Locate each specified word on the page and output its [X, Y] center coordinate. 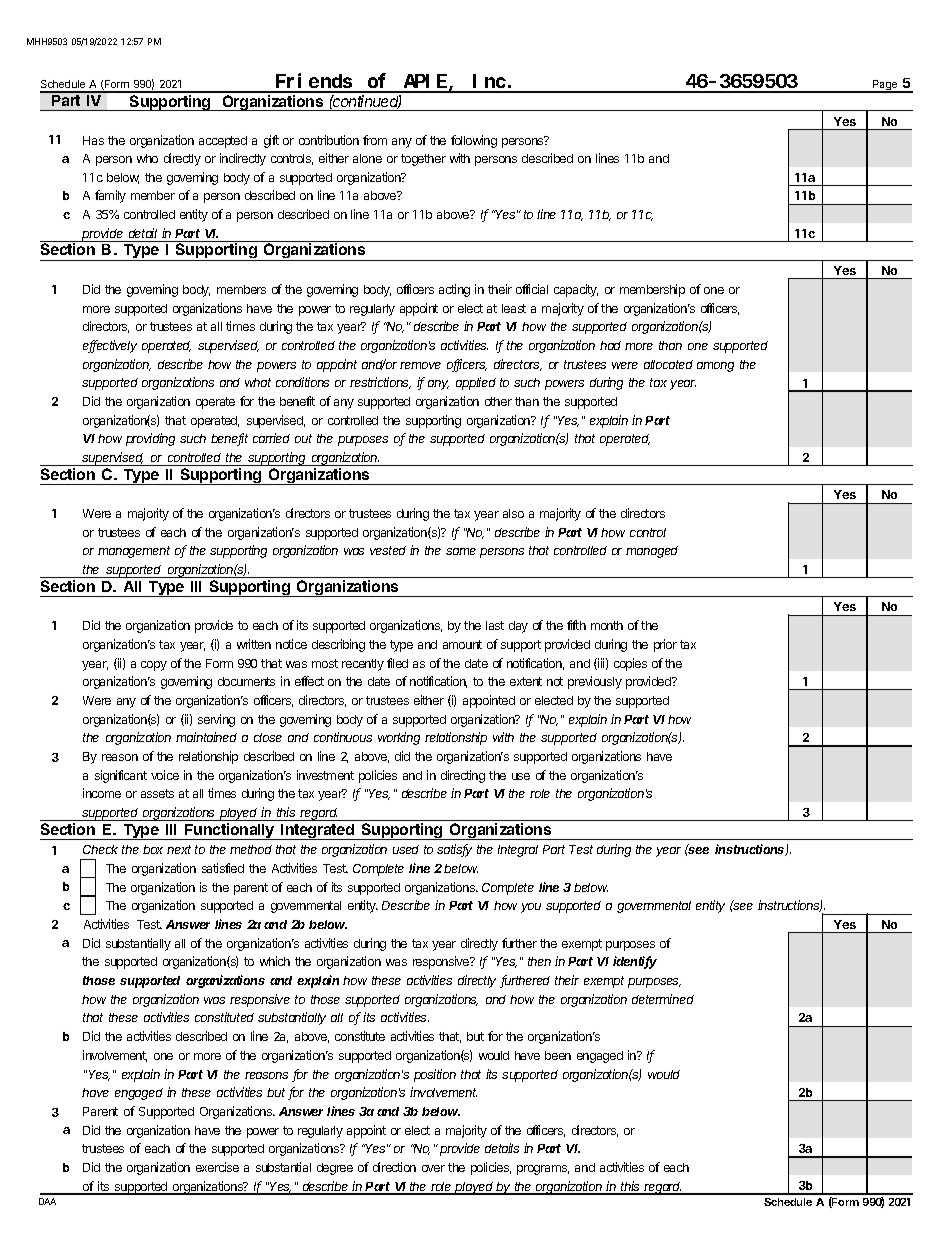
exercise [217, 1167]
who [147, 158]
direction [394, 1167]
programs [543, 1170]
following [474, 141]
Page [885, 86]
